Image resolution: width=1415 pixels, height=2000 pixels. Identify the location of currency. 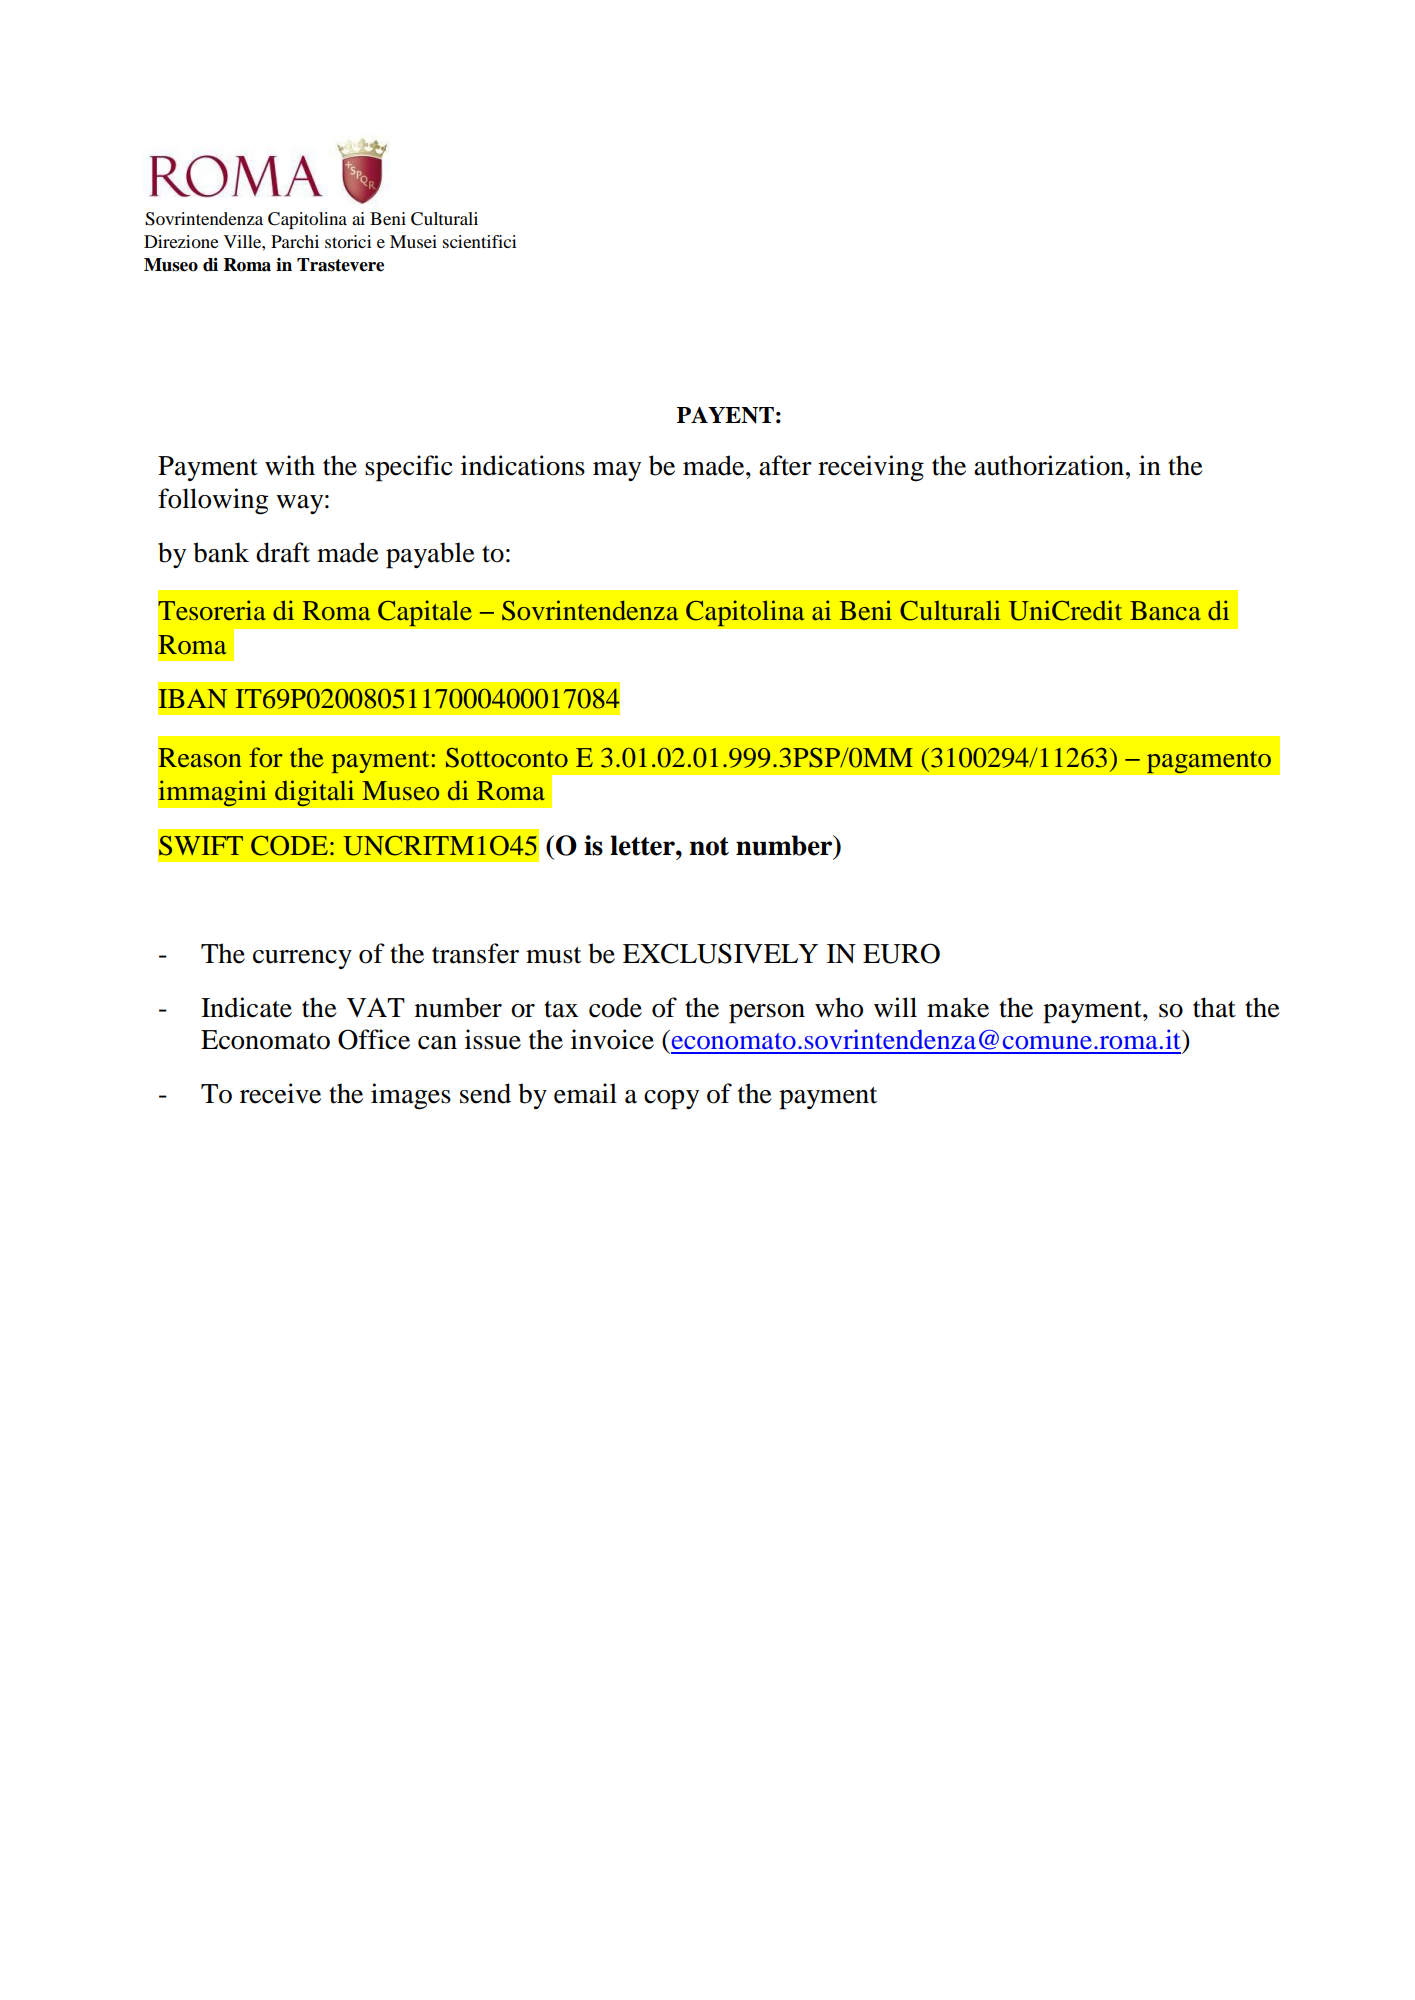
(302, 959).
